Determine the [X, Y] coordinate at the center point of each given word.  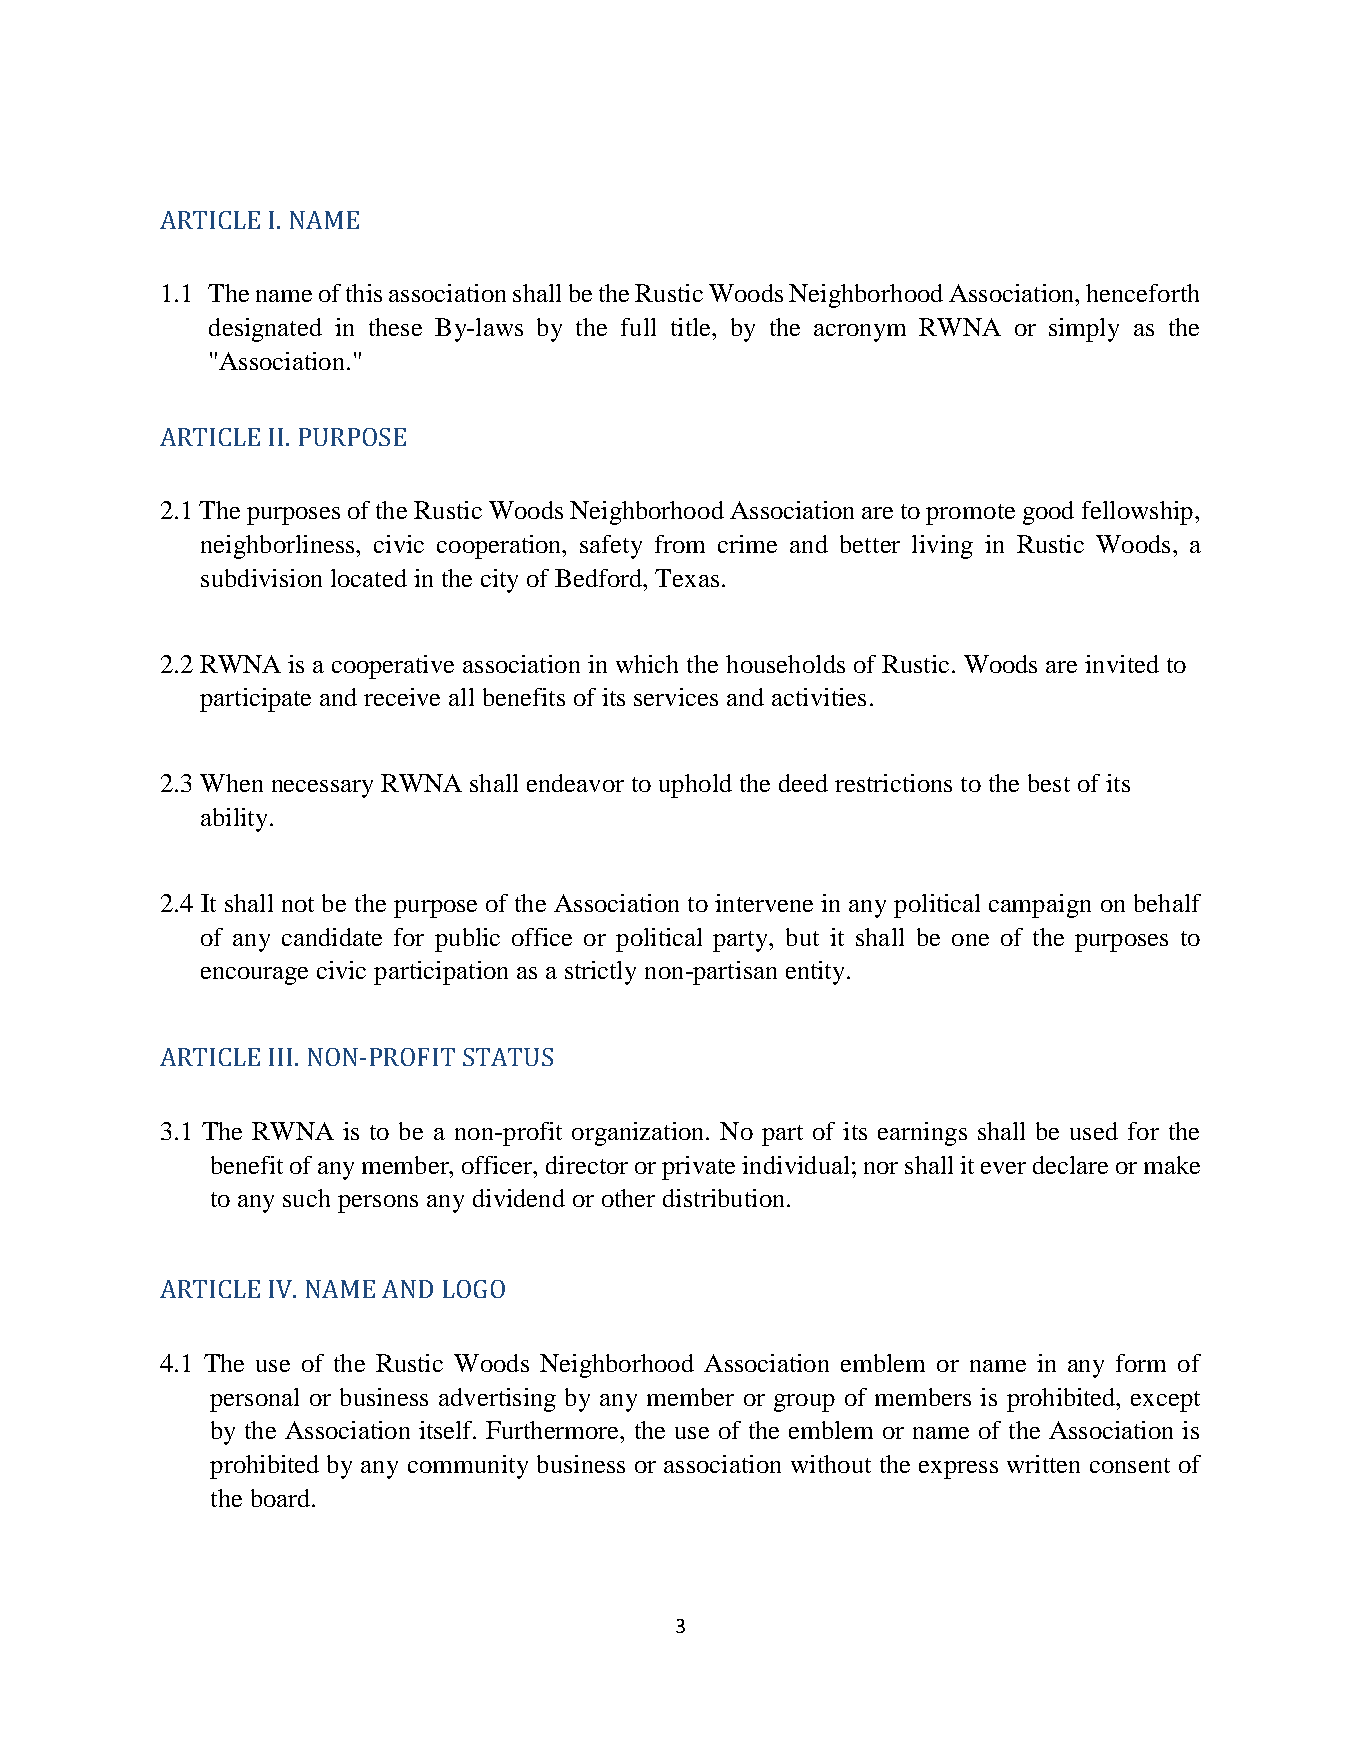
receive [402, 697]
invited [1122, 664]
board [280, 1498]
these [395, 327]
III [280, 1057]
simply [1084, 330]
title [692, 327]
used [1094, 1131]
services [676, 697]
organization [639, 1134]
